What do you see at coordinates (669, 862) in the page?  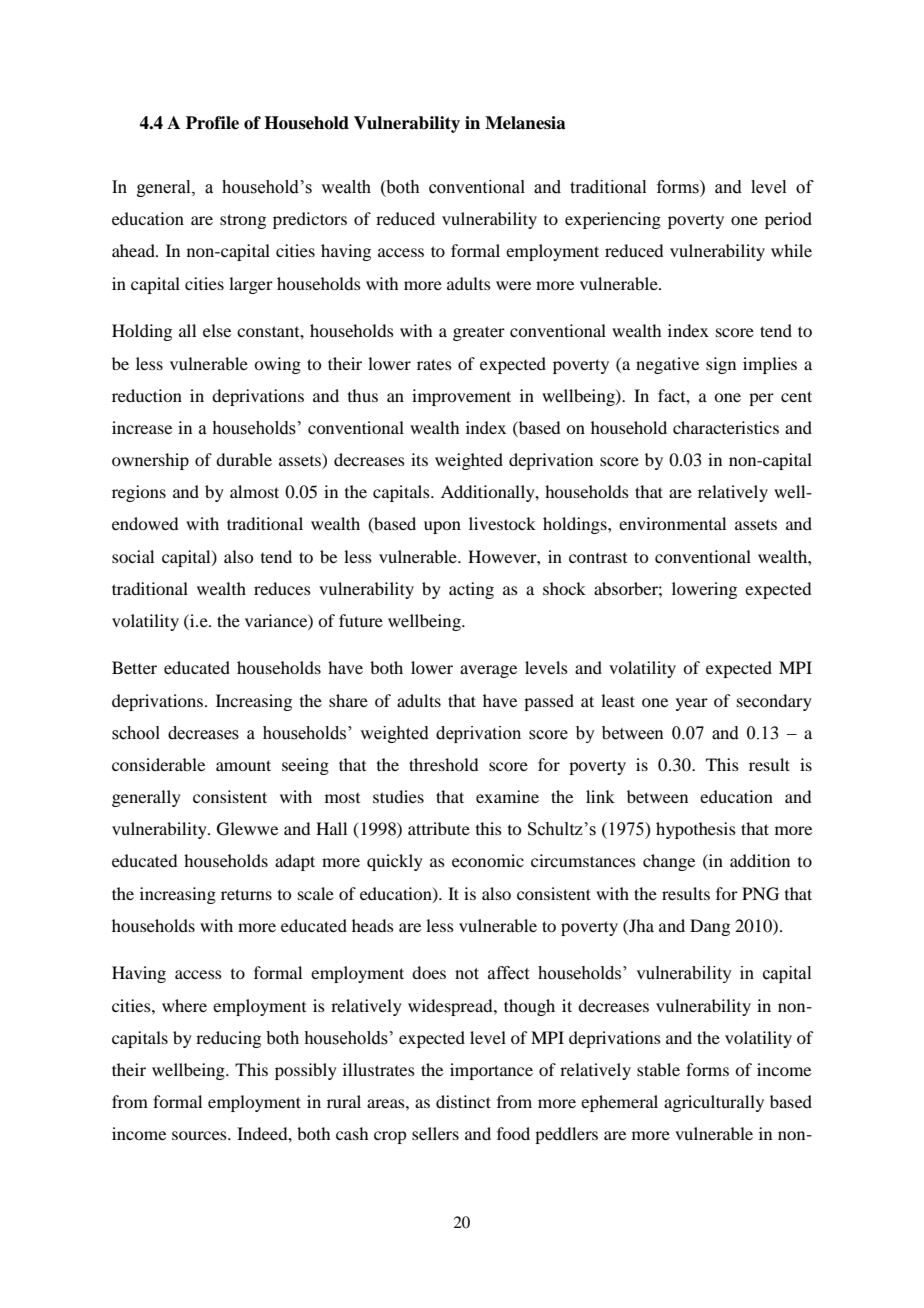 I see `change` at bounding box center [669, 862].
